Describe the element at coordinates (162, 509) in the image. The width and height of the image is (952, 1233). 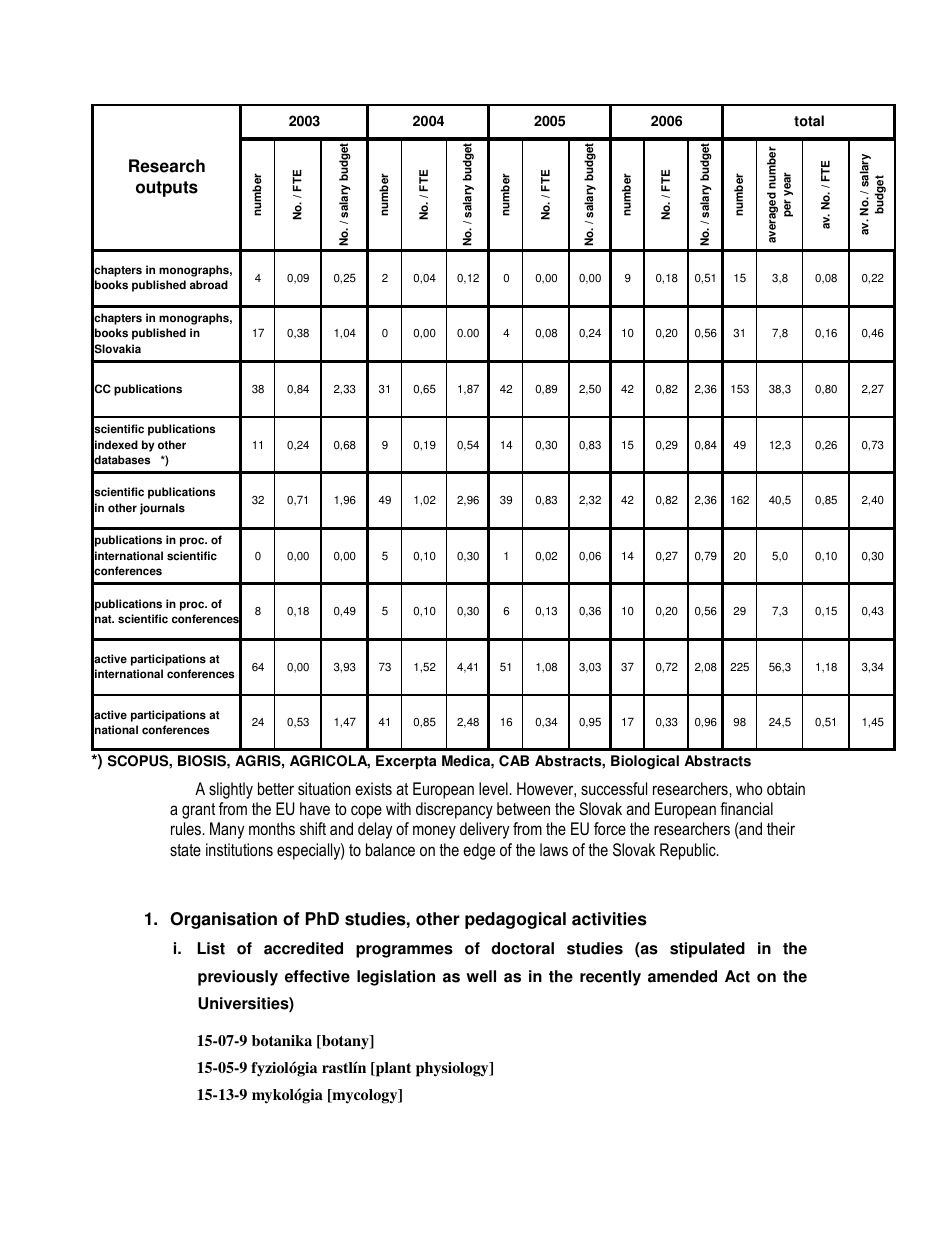
I see `journals` at that location.
